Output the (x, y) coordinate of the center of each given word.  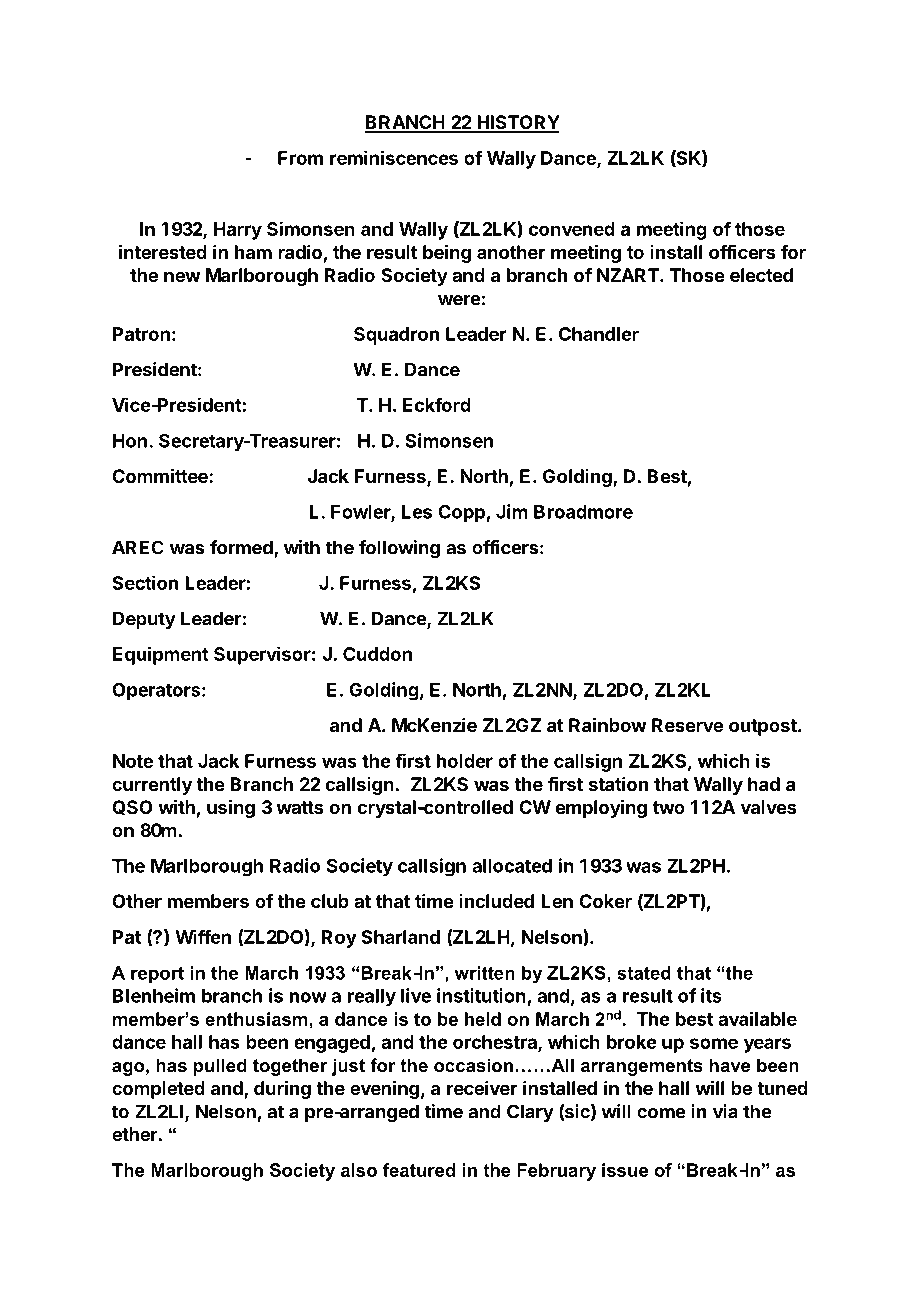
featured (419, 1170)
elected (761, 275)
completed (158, 1090)
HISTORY (517, 123)
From (300, 158)
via (725, 1111)
